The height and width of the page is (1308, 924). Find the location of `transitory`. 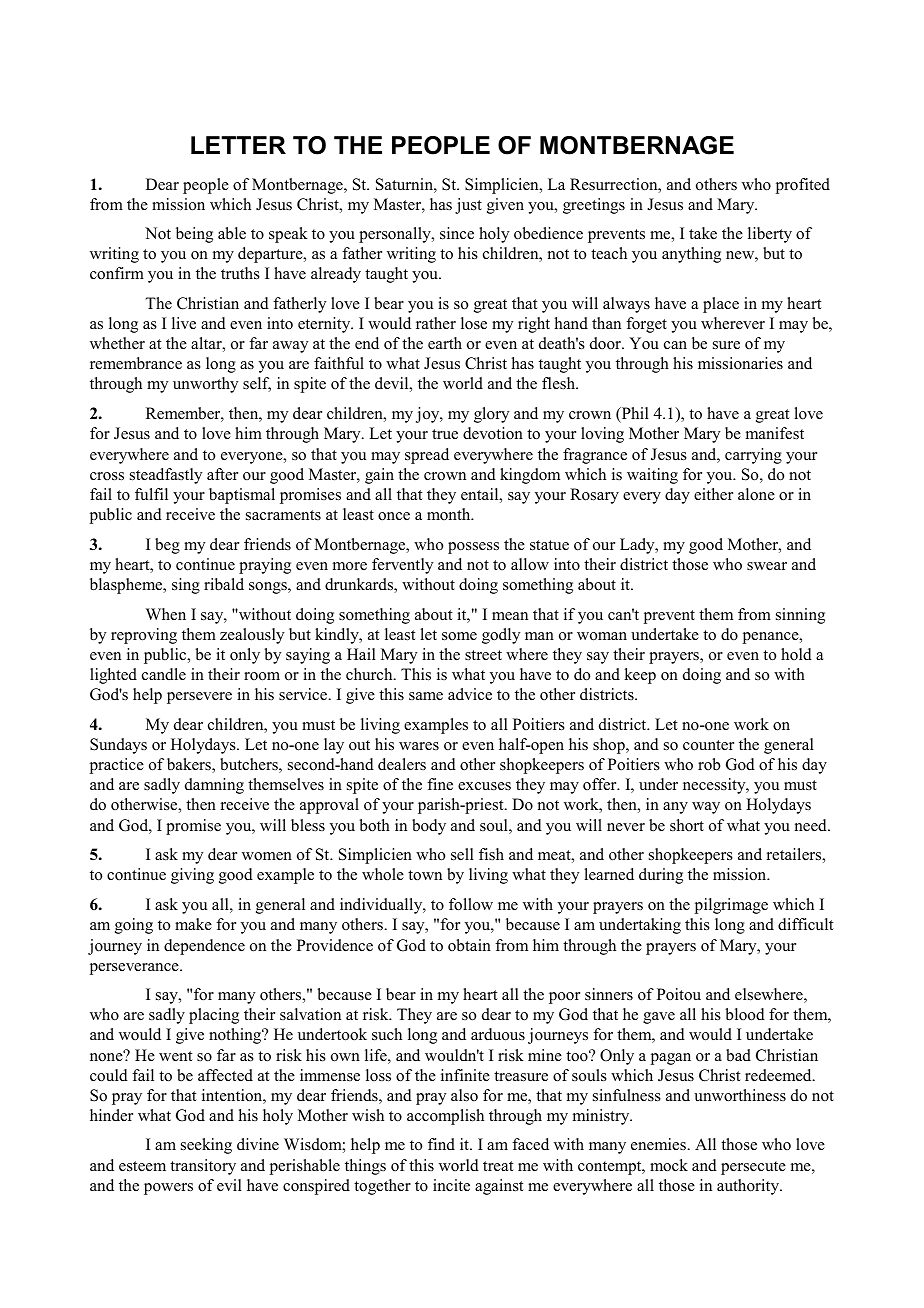

transitory is located at coordinates (203, 1167).
